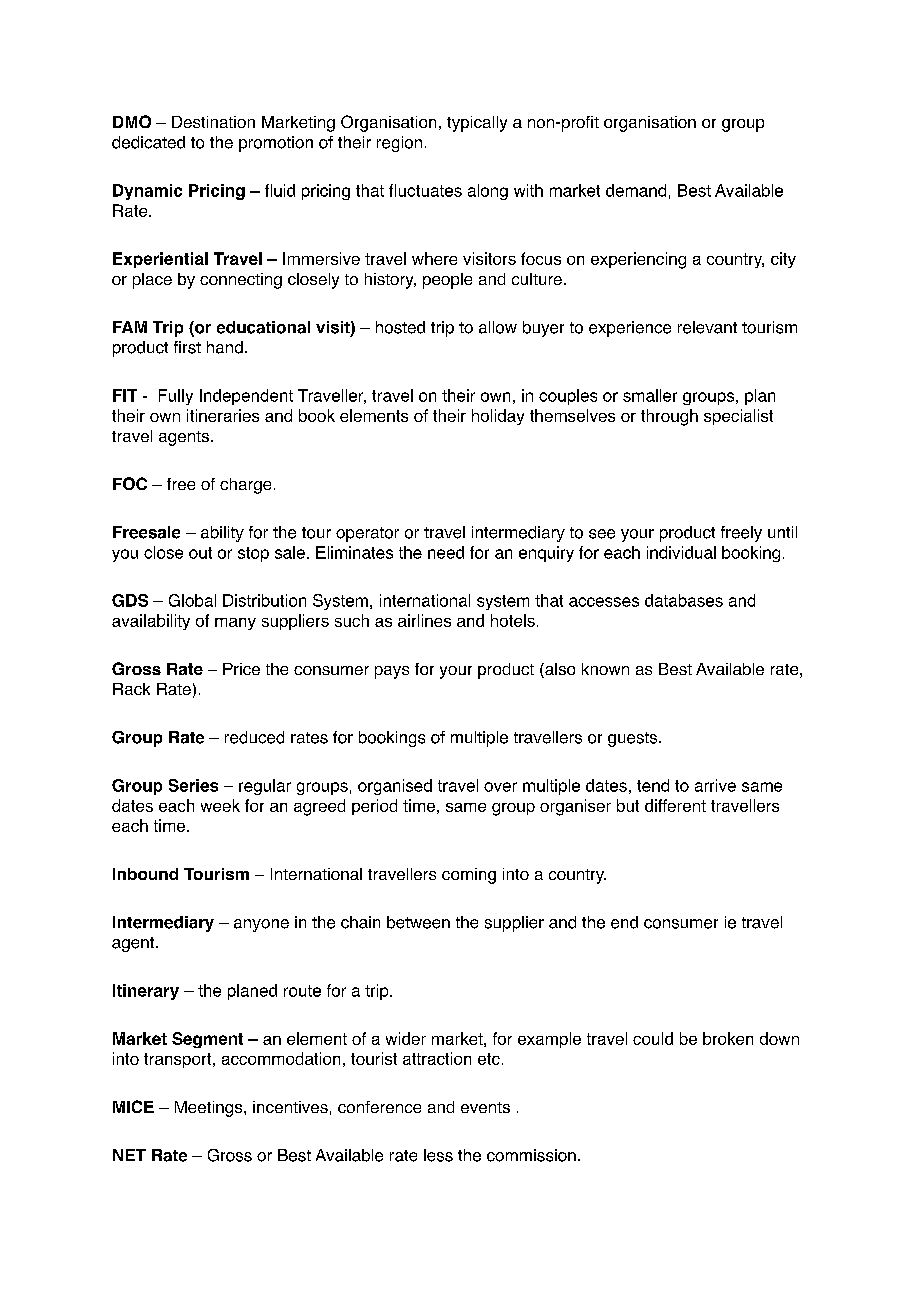 Image resolution: width=924 pixels, height=1308 pixels. Describe the element at coordinates (225, 347) in the screenshot. I see `hand` at that location.
